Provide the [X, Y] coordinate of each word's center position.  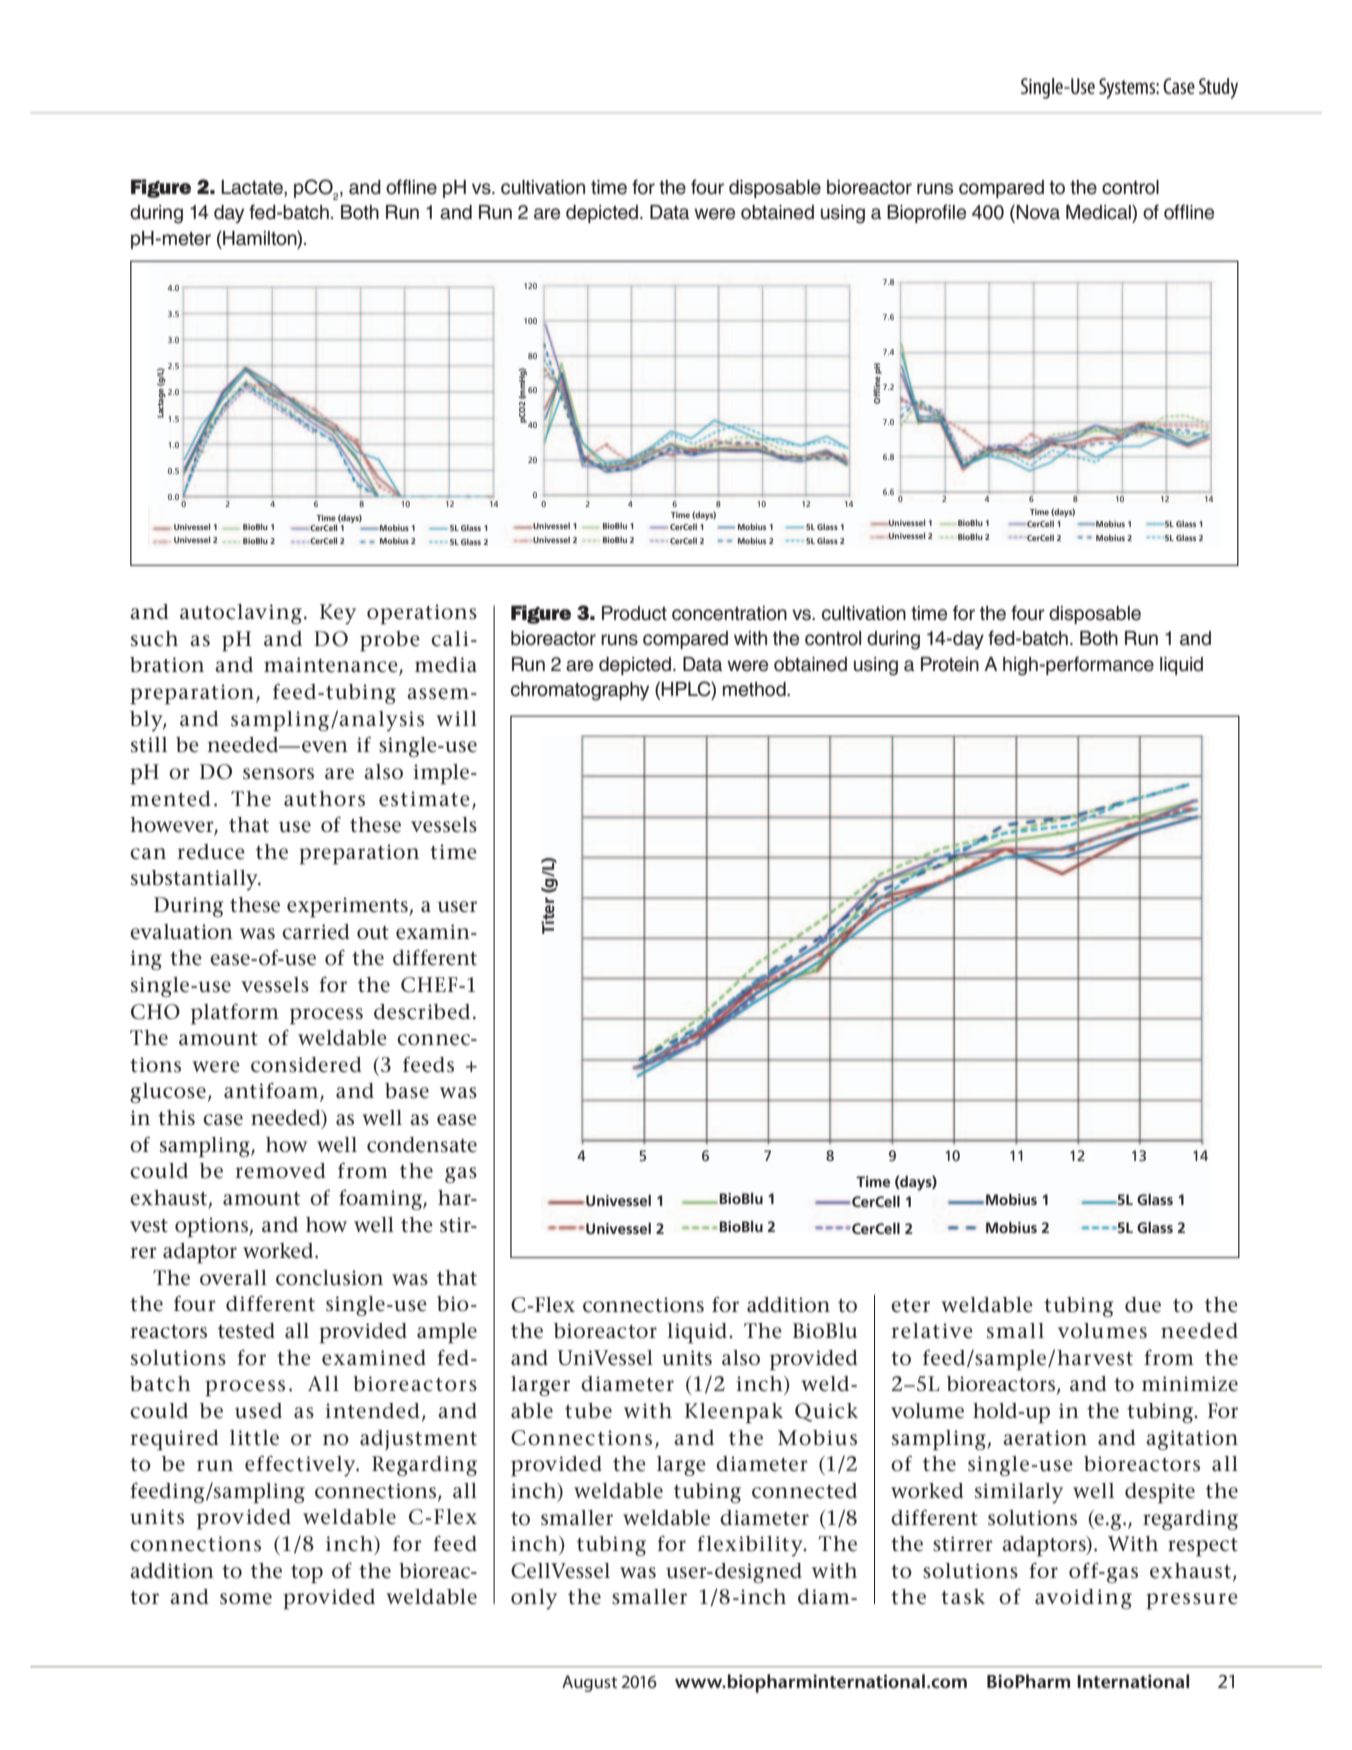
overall [233, 1278]
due [1143, 1305]
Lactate [253, 188]
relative [932, 1331]
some [246, 1599]
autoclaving [241, 614]
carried [315, 932]
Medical [1099, 212]
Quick [826, 1412]
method [755, 689]
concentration [729, 613]
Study [1218, 88]
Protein [950, 664]
